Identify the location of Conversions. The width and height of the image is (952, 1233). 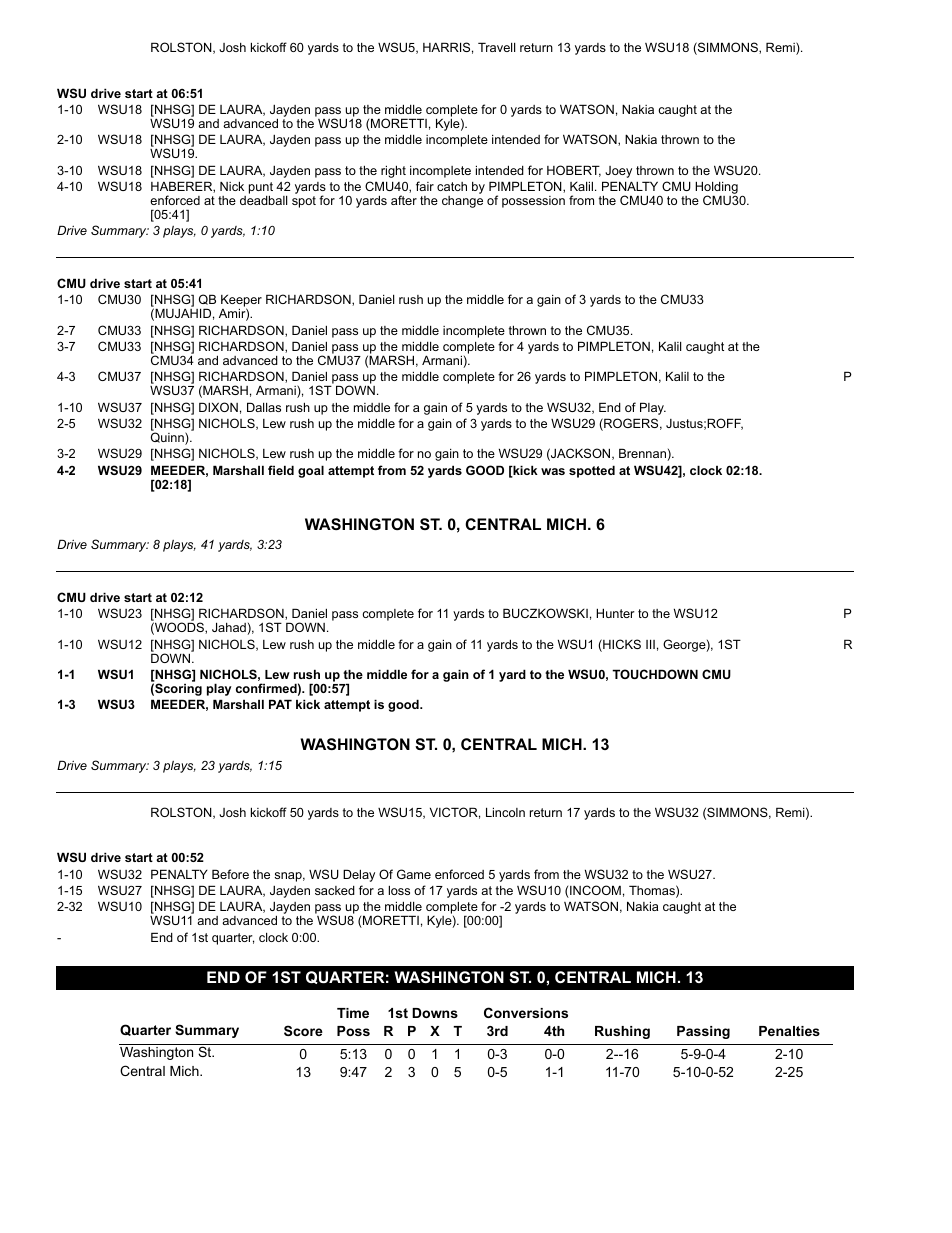
(526, 1012).
